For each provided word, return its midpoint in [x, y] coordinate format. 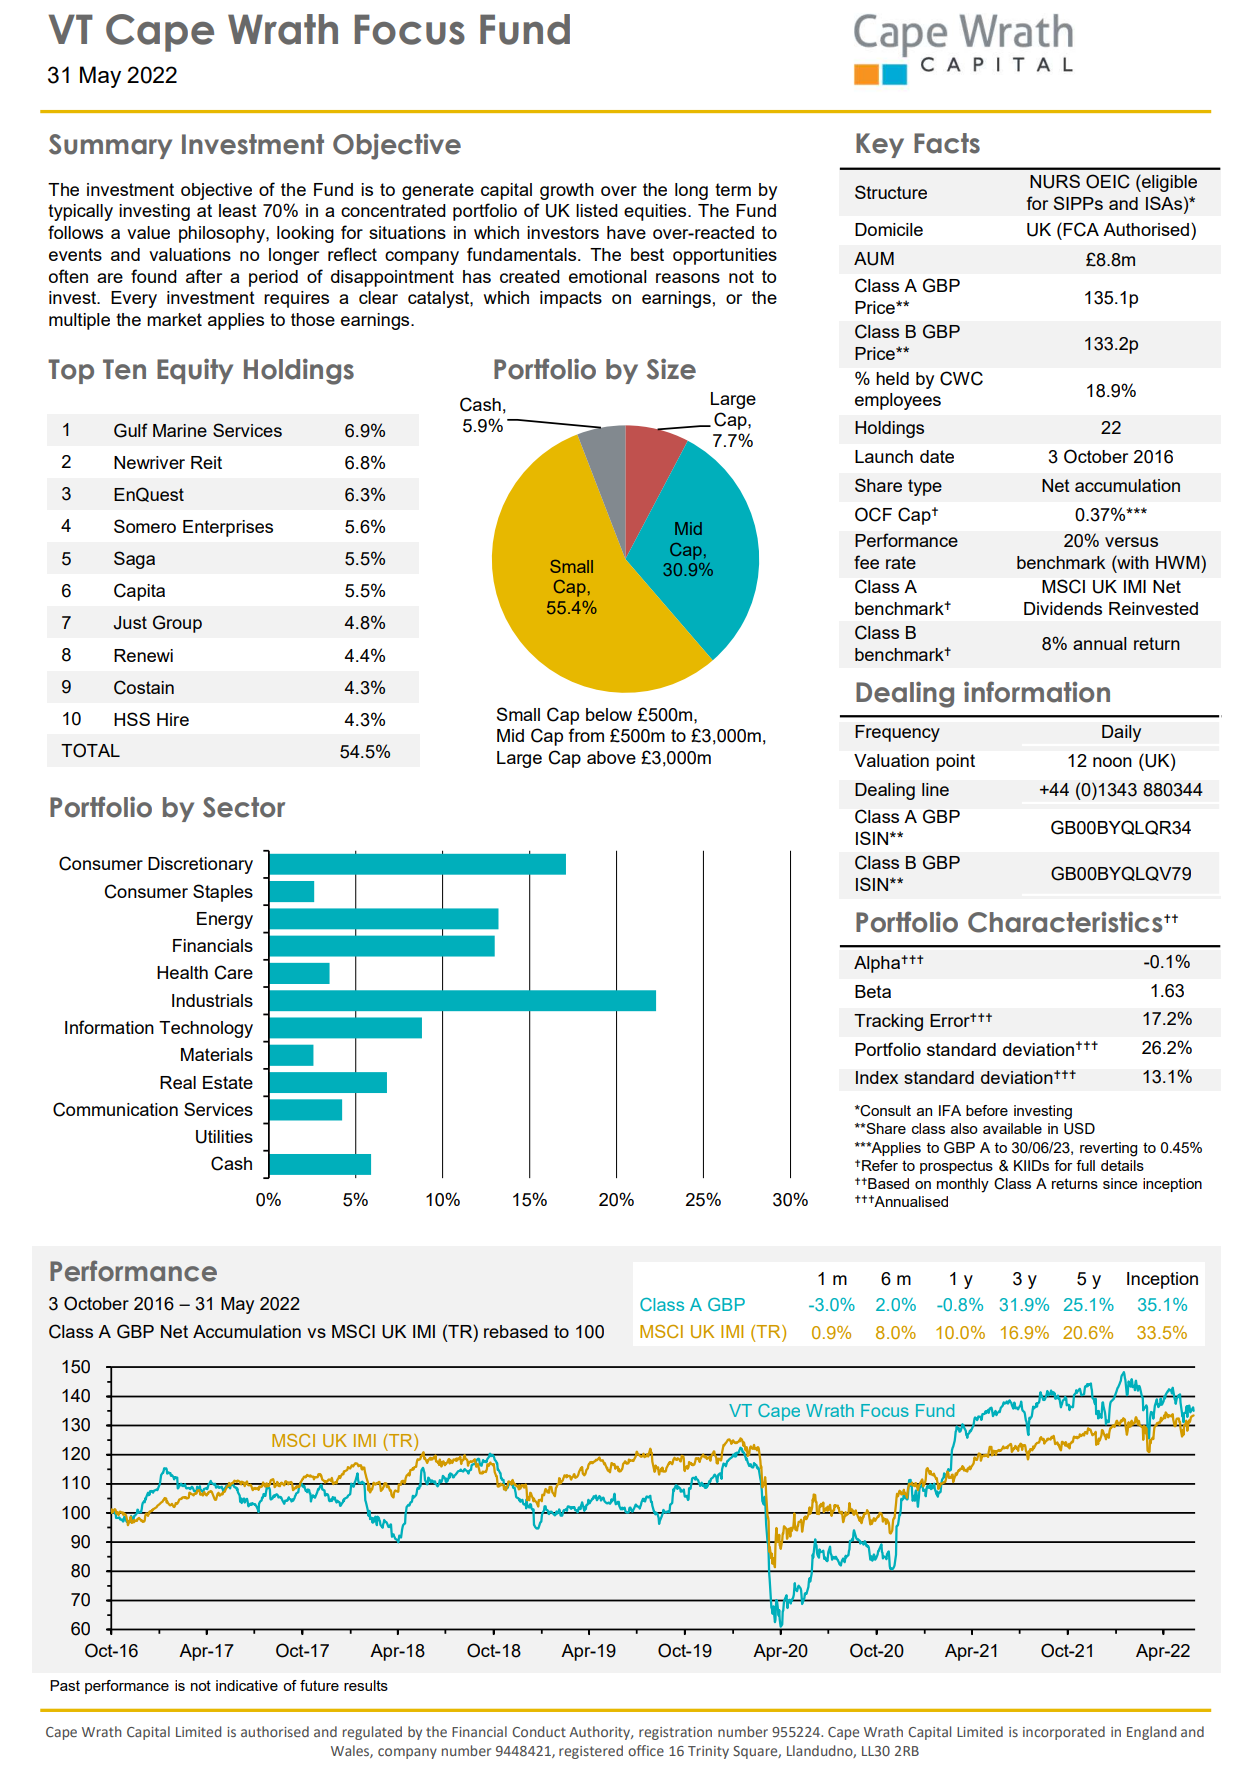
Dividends [1063, 608]
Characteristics [1066, 922]
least [238, 210]
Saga [134, 560]
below [609, 714]
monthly [963, 1185]
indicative [247, 1685]
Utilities [224, 1137]
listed [597, 210]
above [611, 757]
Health [182, 972]
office [646, 1750]
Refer [880, 1165]
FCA [1080, 229]
